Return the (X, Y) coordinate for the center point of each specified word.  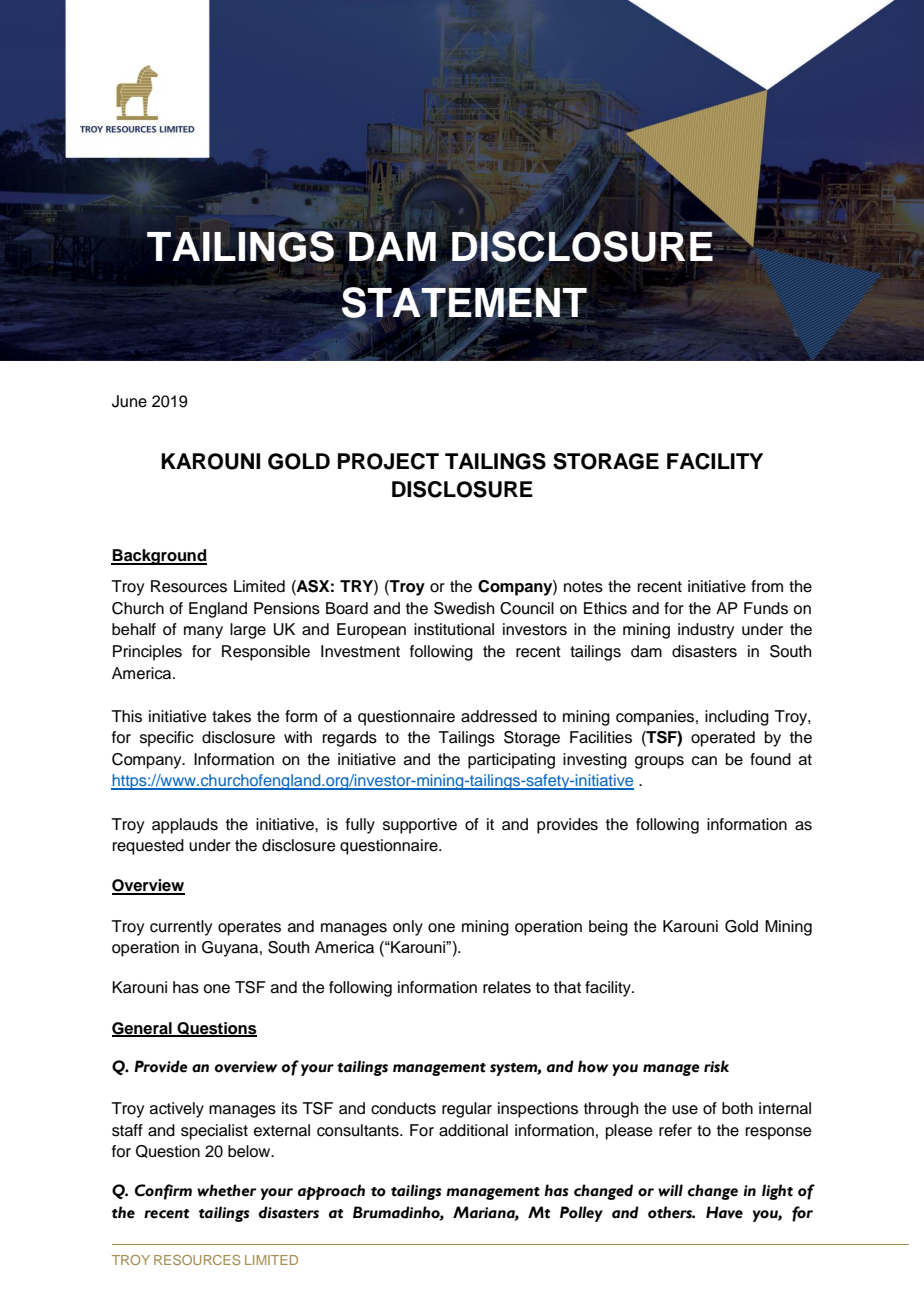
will (670, 1190)
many (203, 632)
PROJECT (388, 461)
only (408, 928)
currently (181, 928)
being (608, 928)
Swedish (464, 608)
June (129, 401)
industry (706, 631)
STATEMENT (464, 303)
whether (227, 1190)
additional (473, 1130)
